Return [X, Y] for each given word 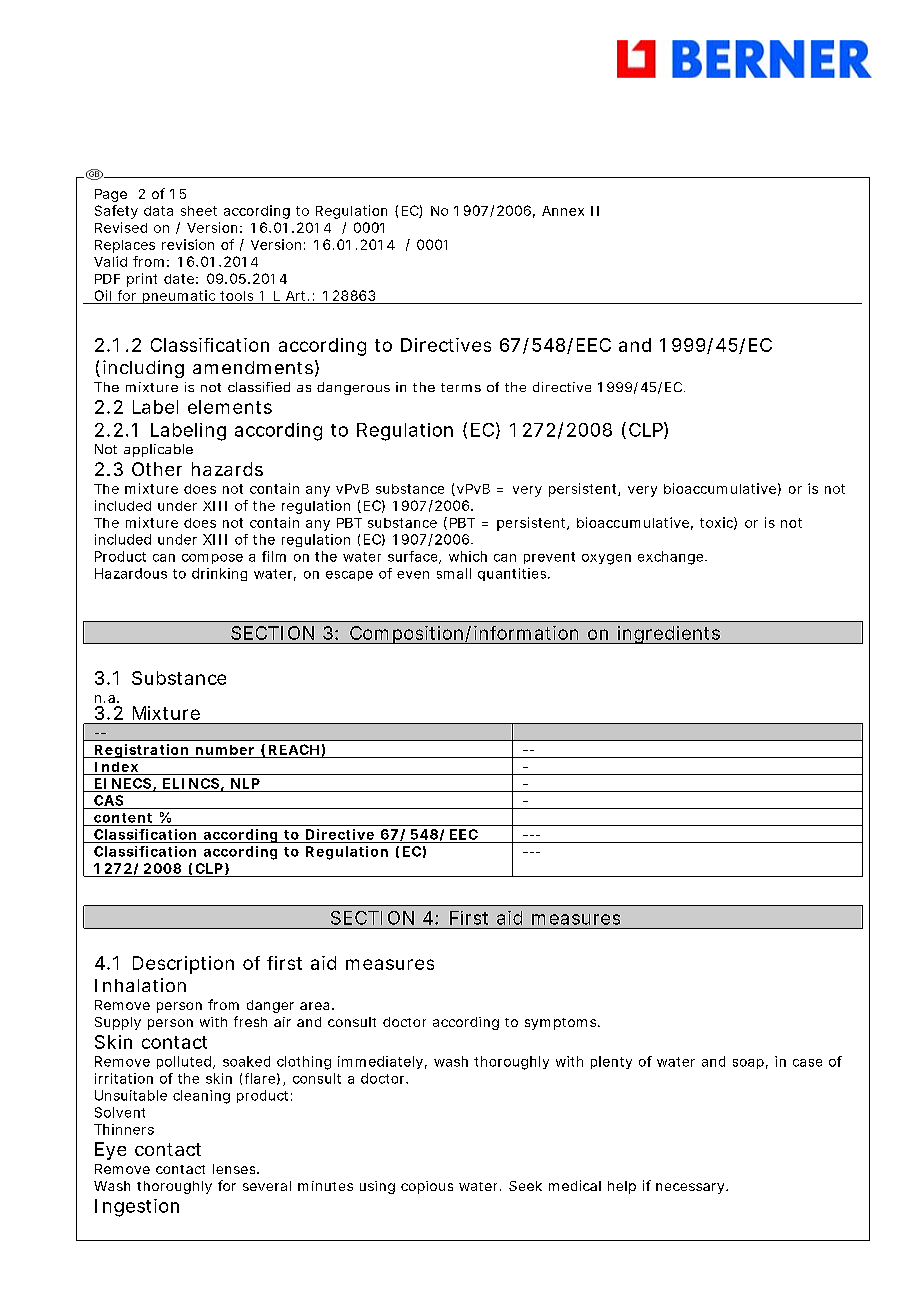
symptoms [562, 1024]
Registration [142, 751]
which [468, 556]
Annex [563, 211]
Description [183, 965]
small [454, 573]
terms [461, 387]
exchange [672, 558]
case [807, 1063]
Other [157, 469]
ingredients [670, 635]
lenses [236, 1169]
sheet [199, 211]
